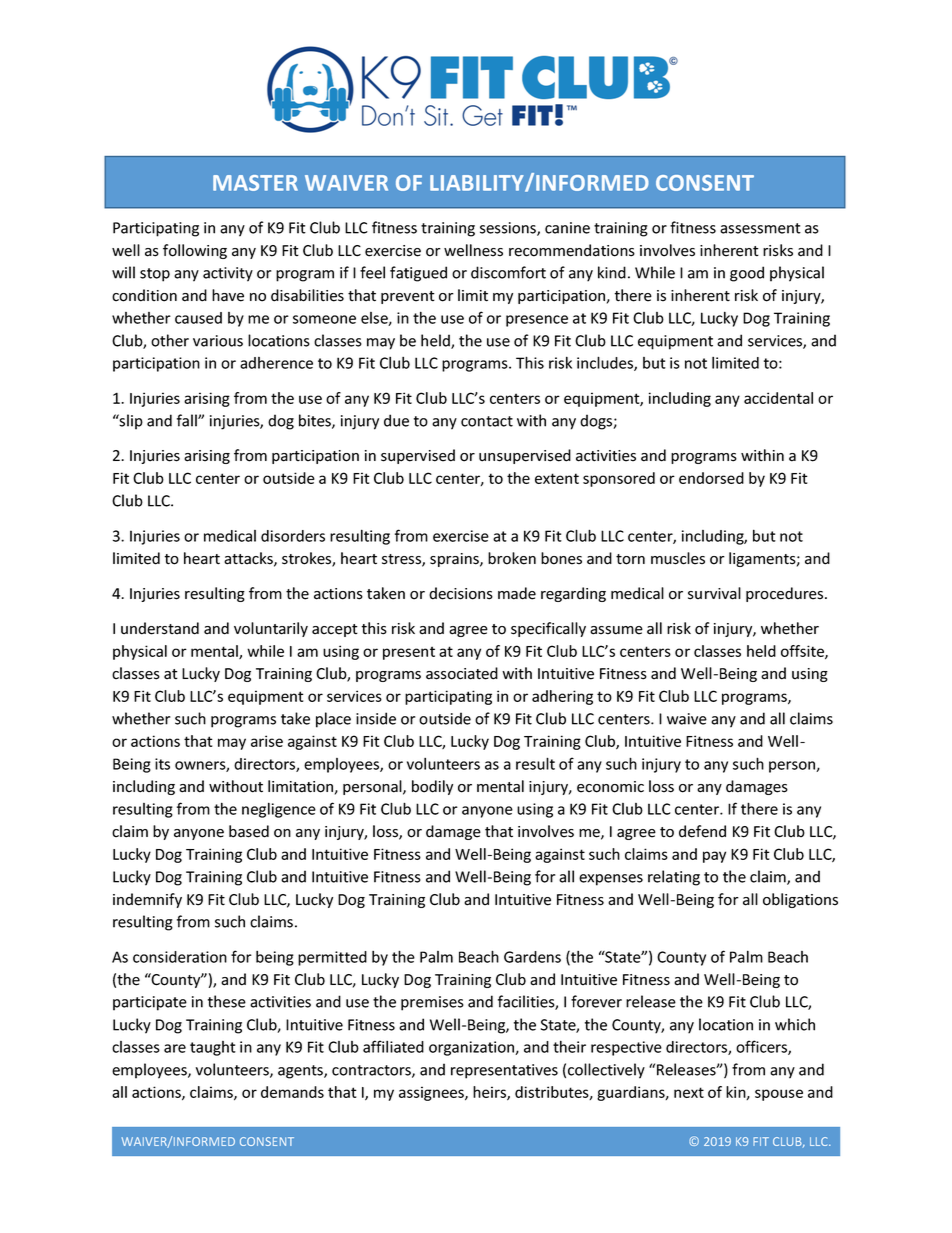 The height and width of the page is (1233, 952). Describe the element at coordinates (188, 420) in the page. I see `fall` at that location.
